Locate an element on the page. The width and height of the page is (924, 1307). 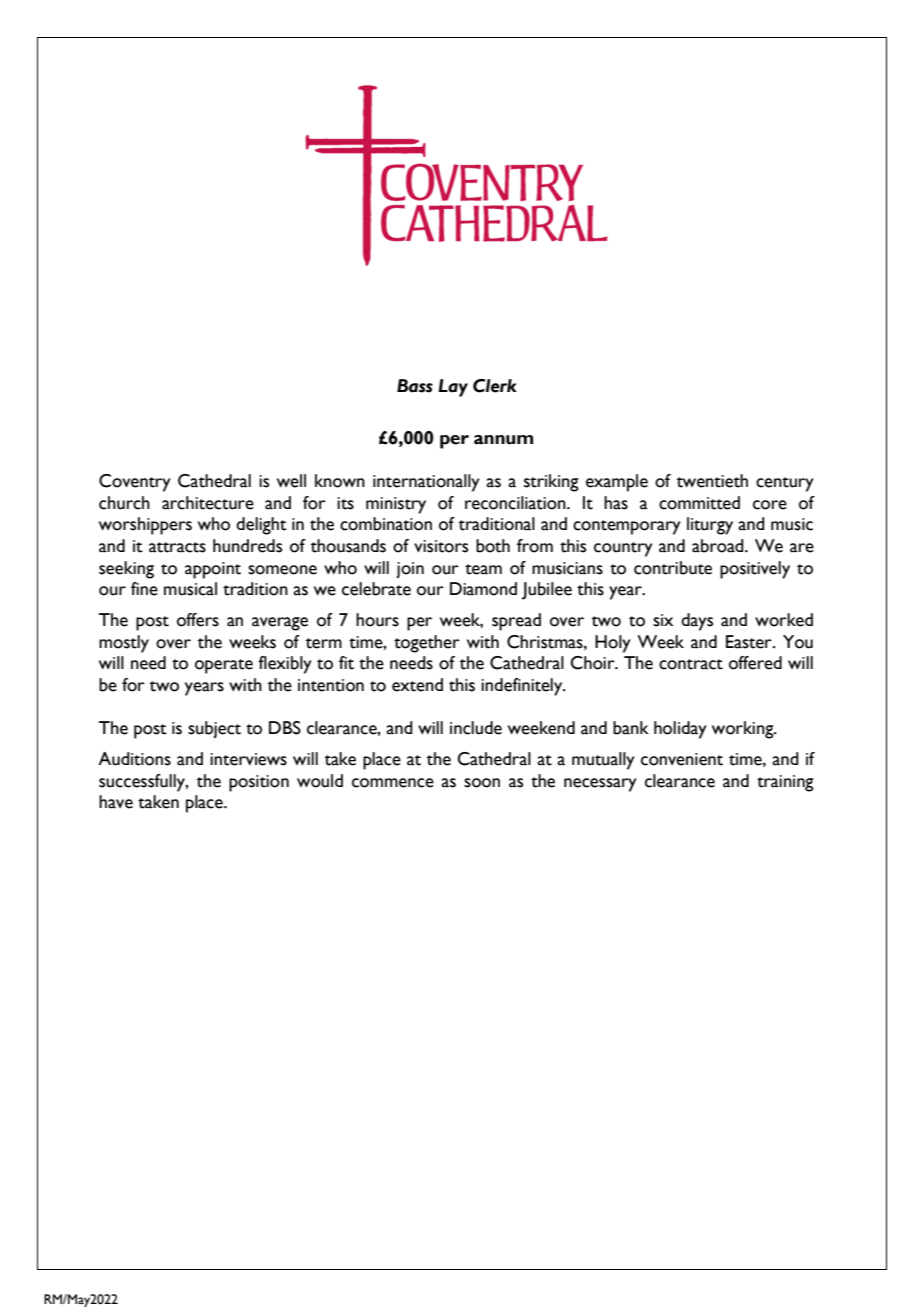
Clerk is located at coordinates (495, 386).
